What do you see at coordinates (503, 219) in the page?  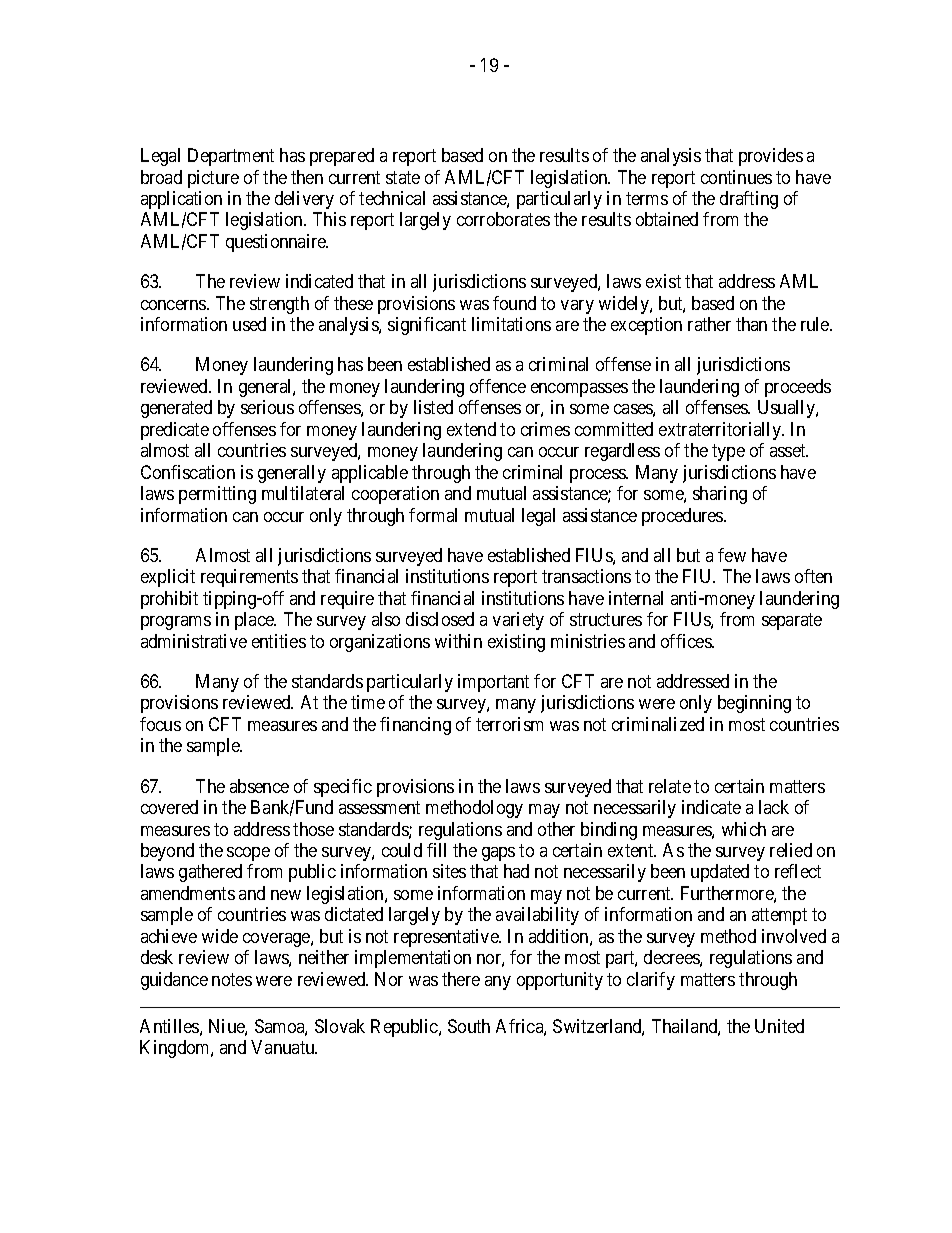 I see `corroborates` at bounding box center [503, 219].
